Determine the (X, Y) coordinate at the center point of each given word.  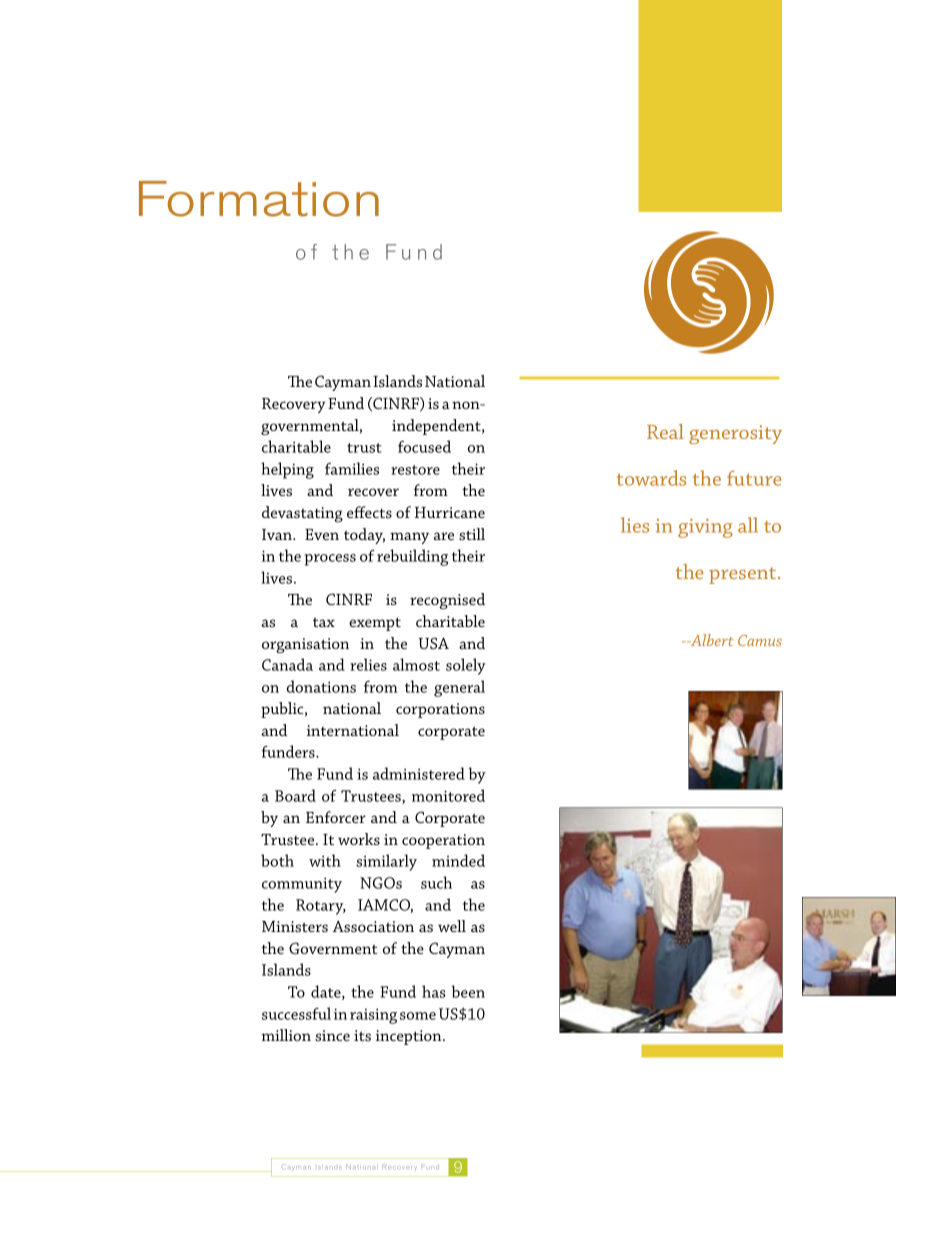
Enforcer (336, 817)
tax (324, 622)
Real (665, 431)
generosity (735, 434)
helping (287, 470)
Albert (711, 640)
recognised (447, 601)
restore (415, 470)
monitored (448, 795)
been (468, 991)
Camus (760, 640)
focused (424, 446)
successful (296, 1013)
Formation (259, 199)
